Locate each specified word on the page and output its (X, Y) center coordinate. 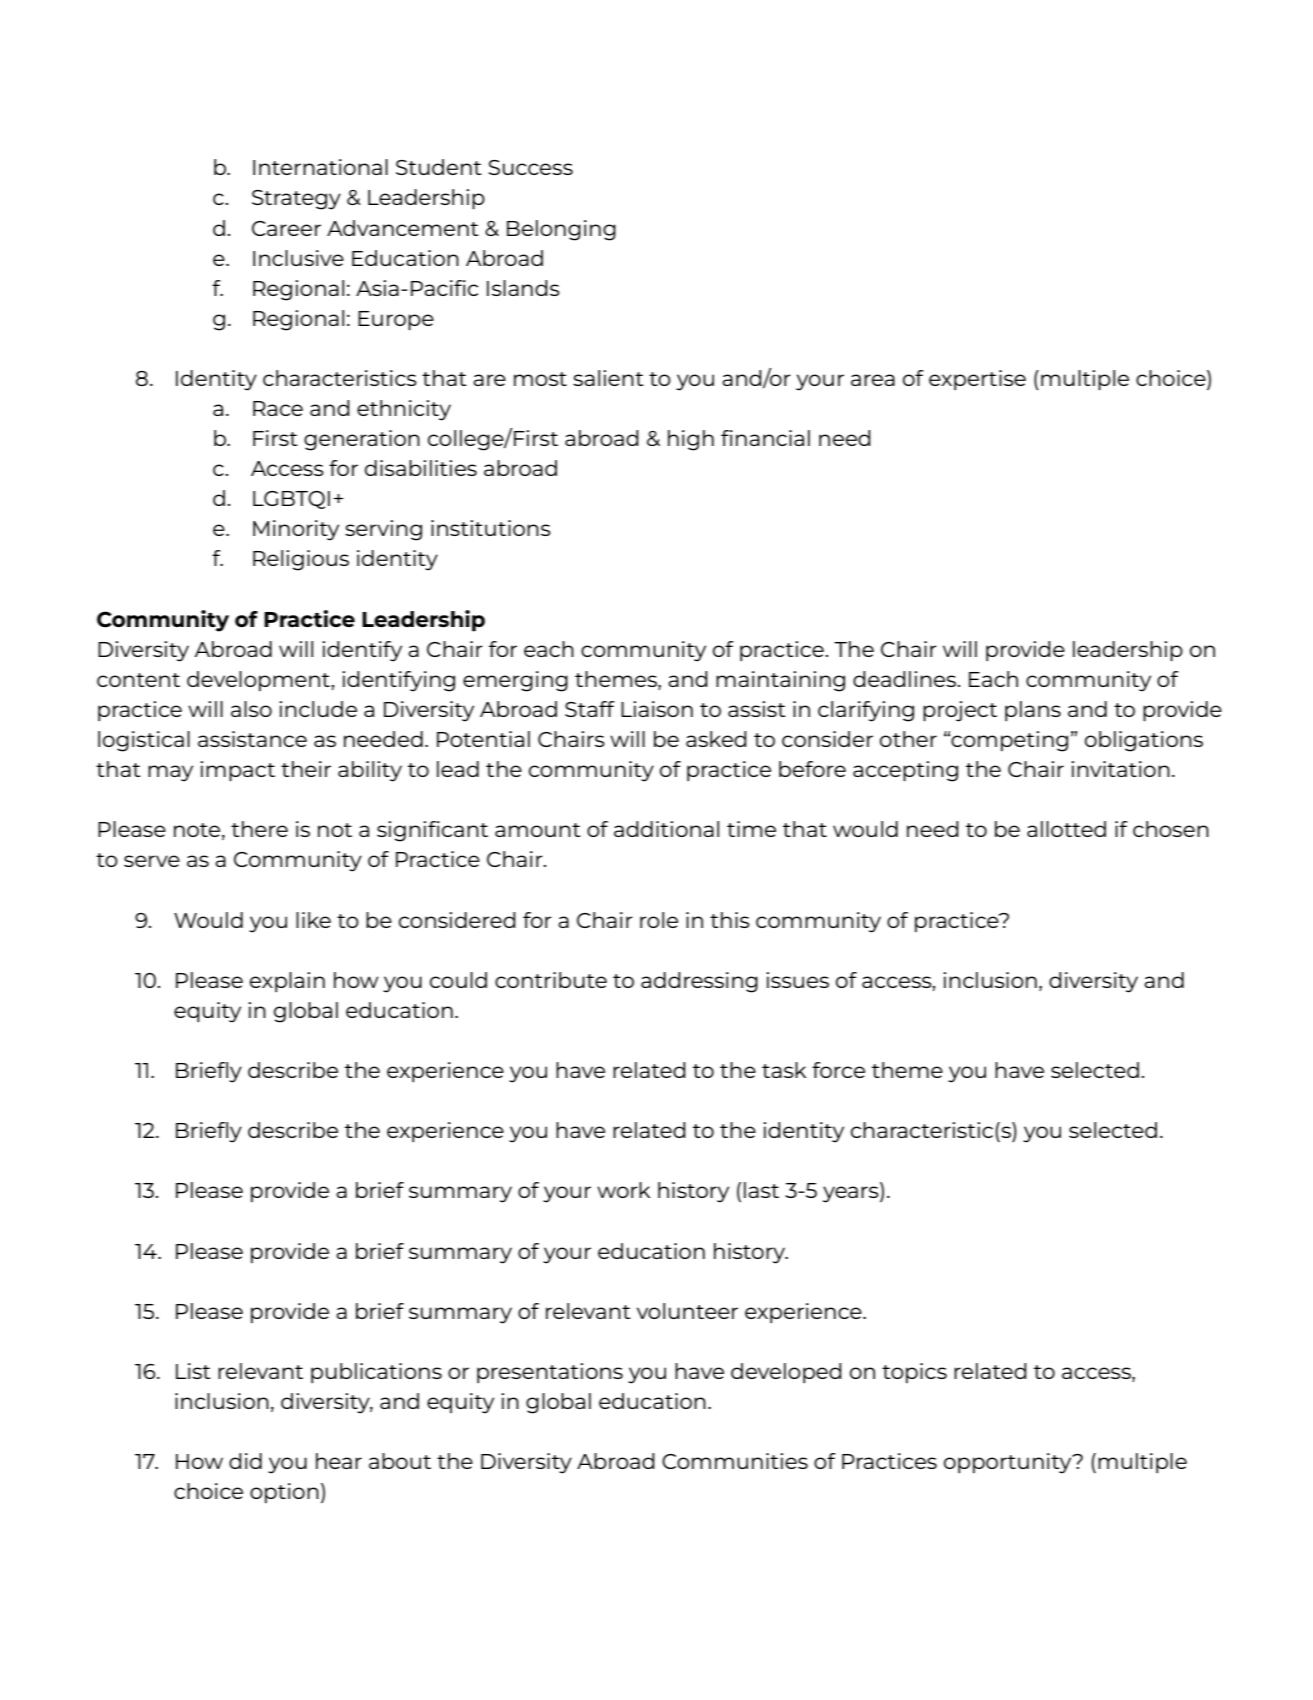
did (245, 1461)
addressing (699, 982)
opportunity (1009, 1463)
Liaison (657, 709)
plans (1033, 711)
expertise (977, 380)
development (258, 681)
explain (287, 982)
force (838, 1070)
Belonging (561, 230)
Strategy (296, 200)
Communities (735, 1461)
